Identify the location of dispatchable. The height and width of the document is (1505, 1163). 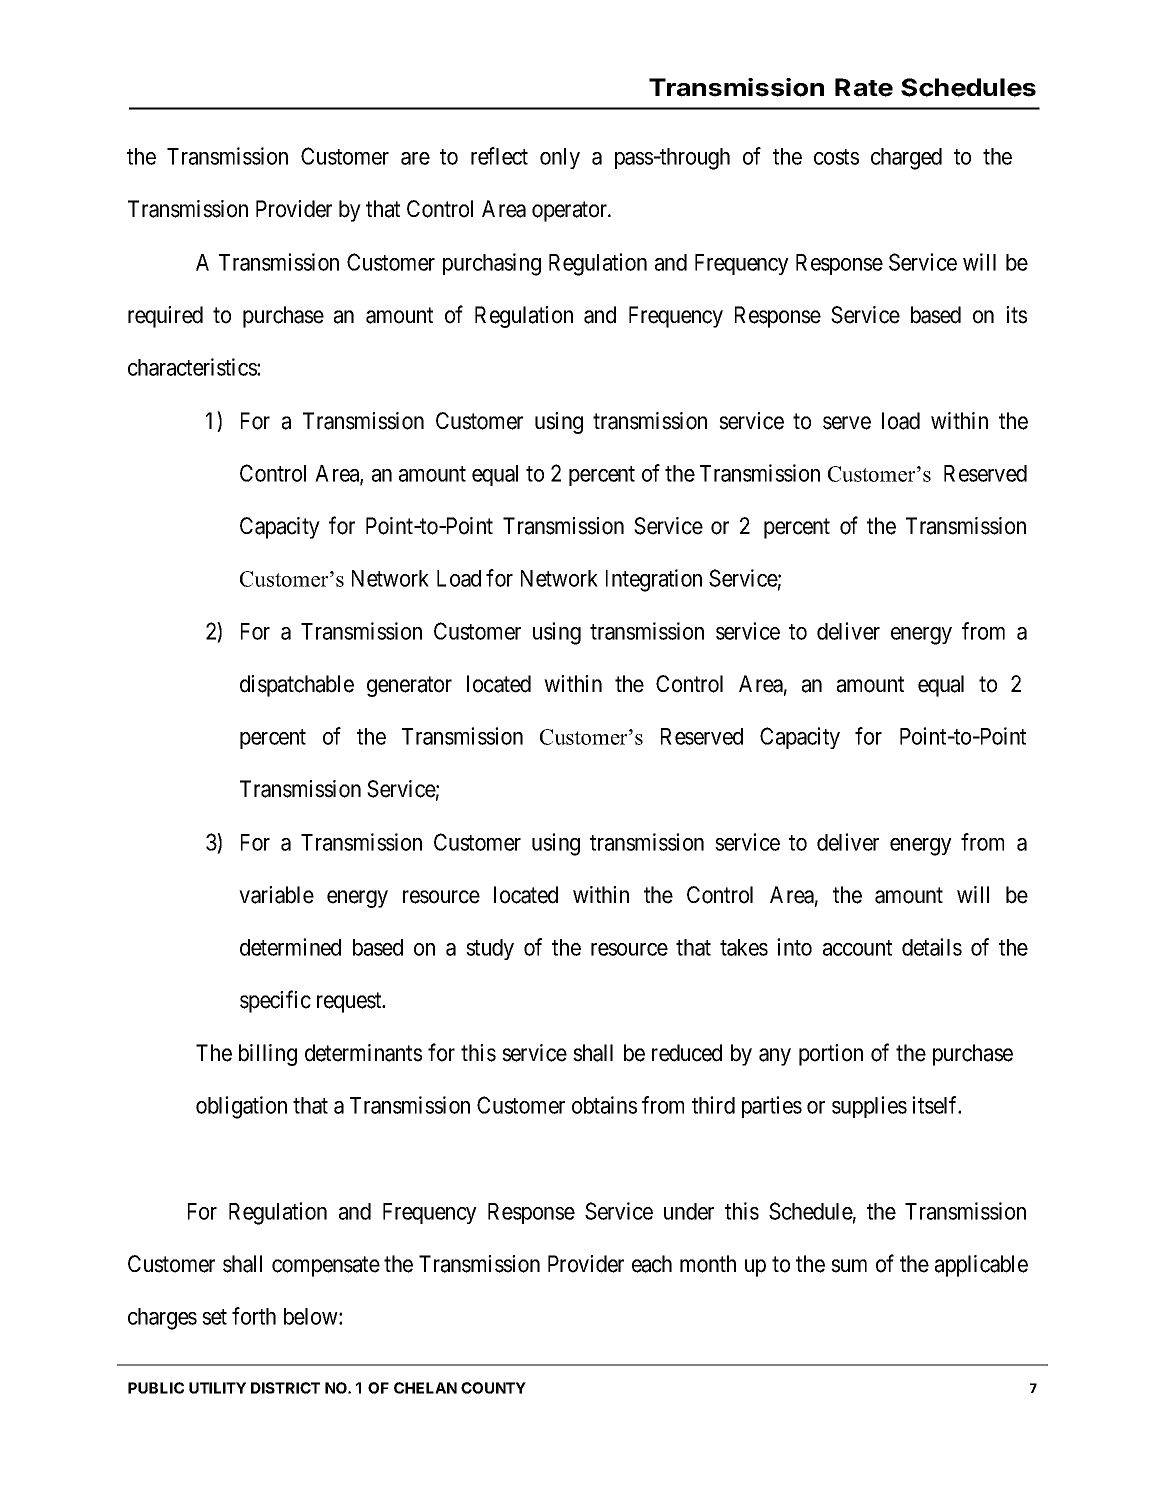
(297, 686).
